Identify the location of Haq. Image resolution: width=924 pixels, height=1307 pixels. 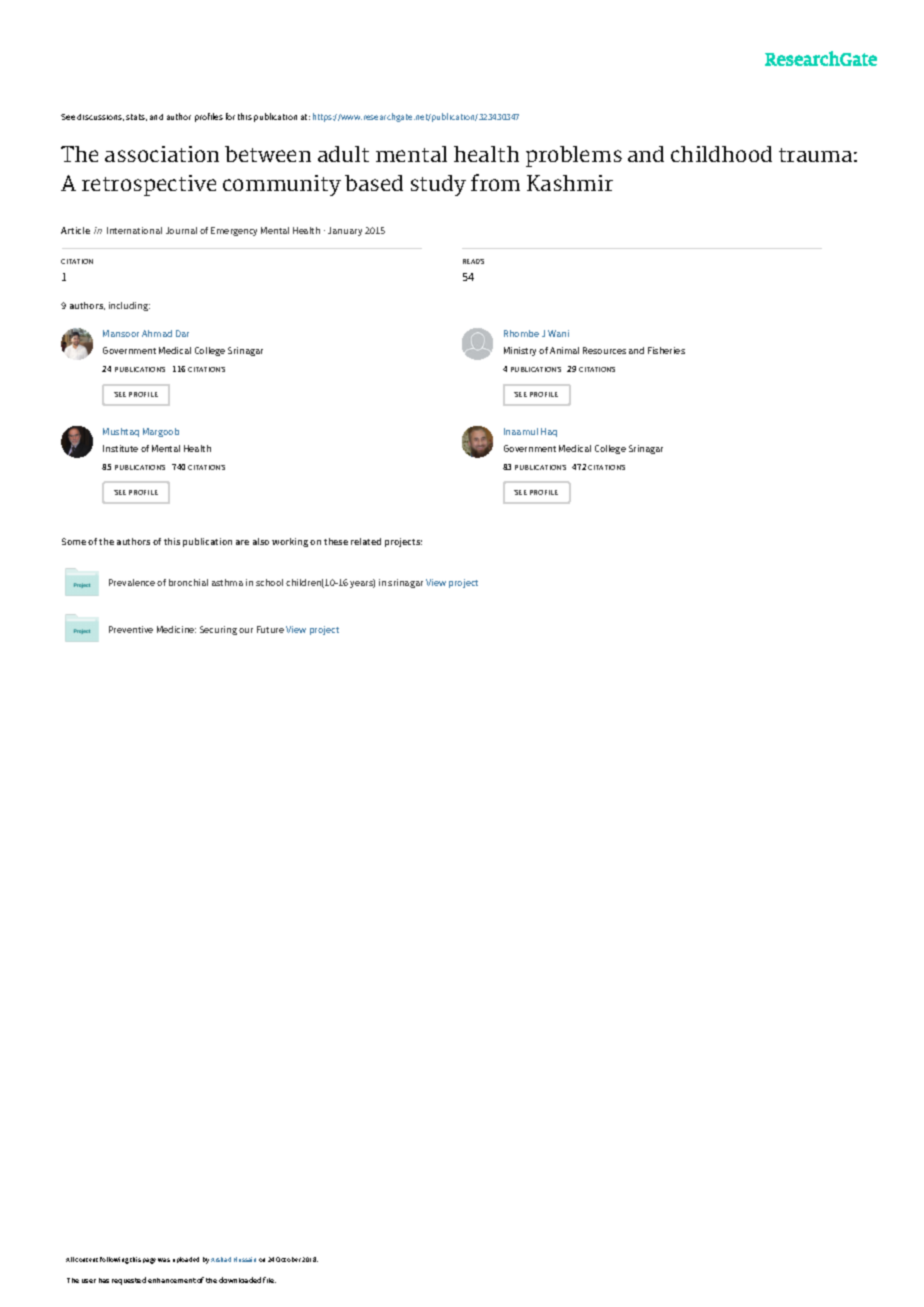
(549, 432).
